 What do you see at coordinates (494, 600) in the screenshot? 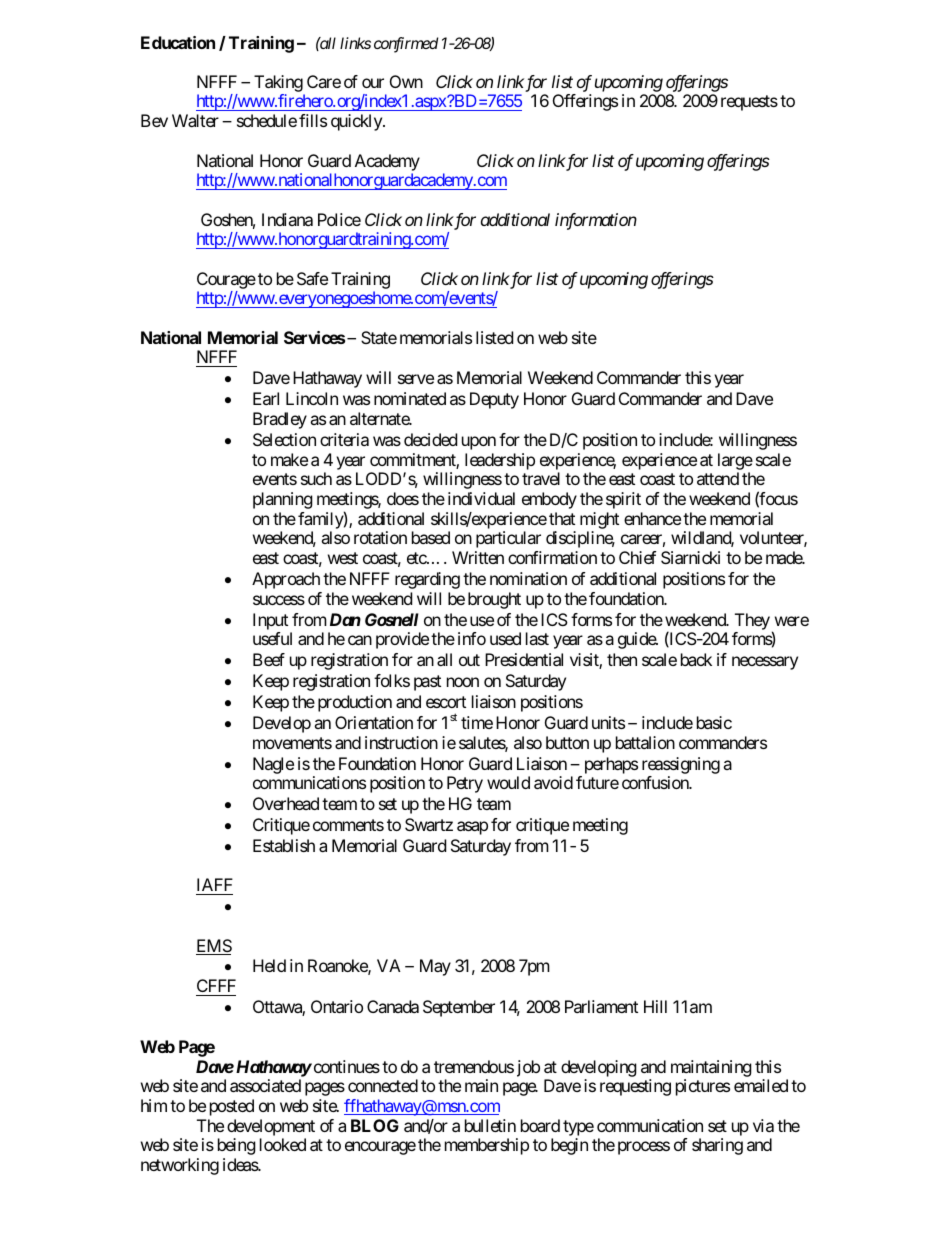
I see `brought` at bounding box center [494, 600].
